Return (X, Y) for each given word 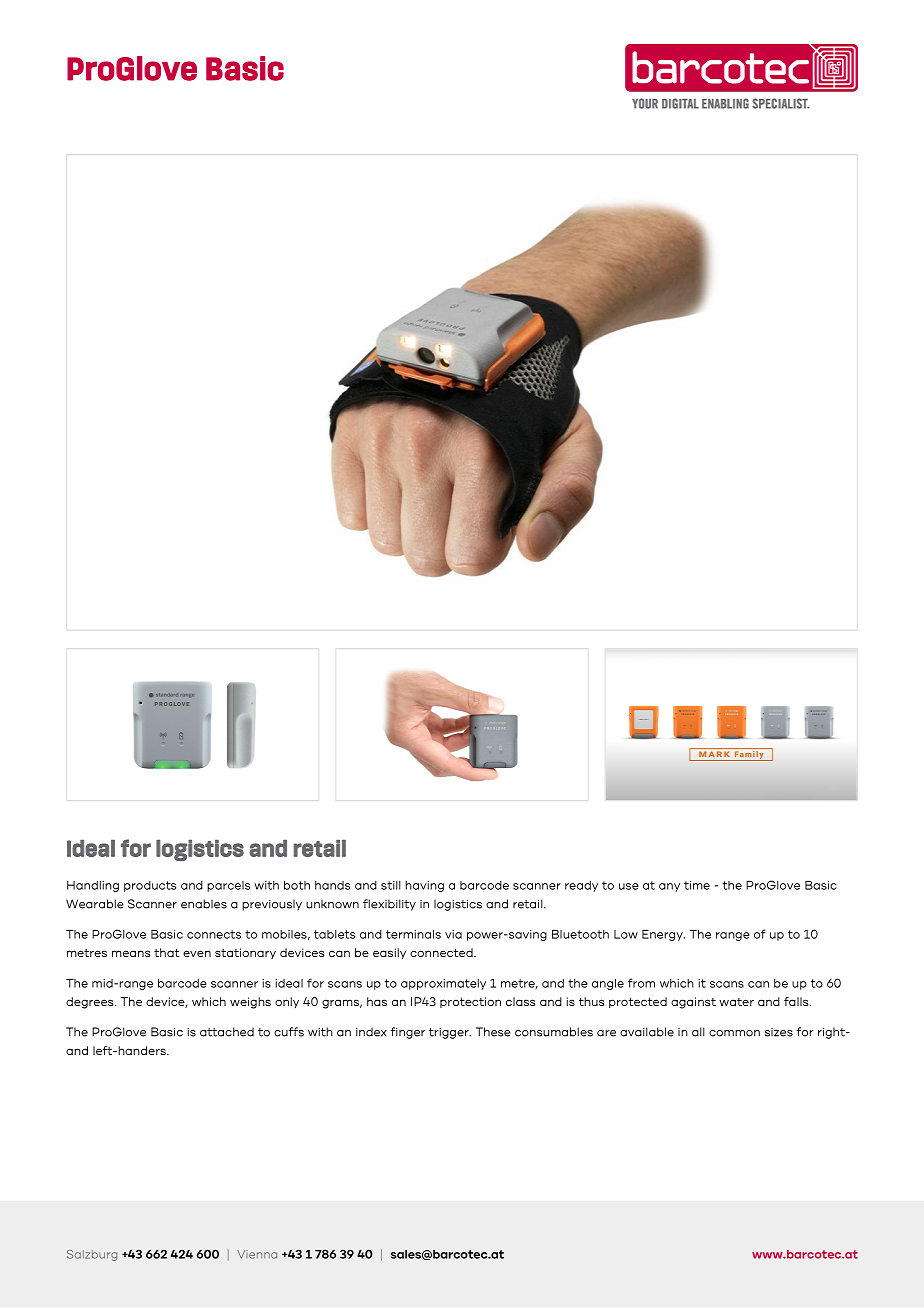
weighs (250, 1003)
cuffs (289, 1032)
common (734, 1033)
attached (227, 1032)
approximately (443, 984)
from (641, 983)
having (424, 886)
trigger (450, 1033)
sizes (779, 1032)
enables (204, 904)
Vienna (257, 1254)
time (697, 885)
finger (408, 1033)
